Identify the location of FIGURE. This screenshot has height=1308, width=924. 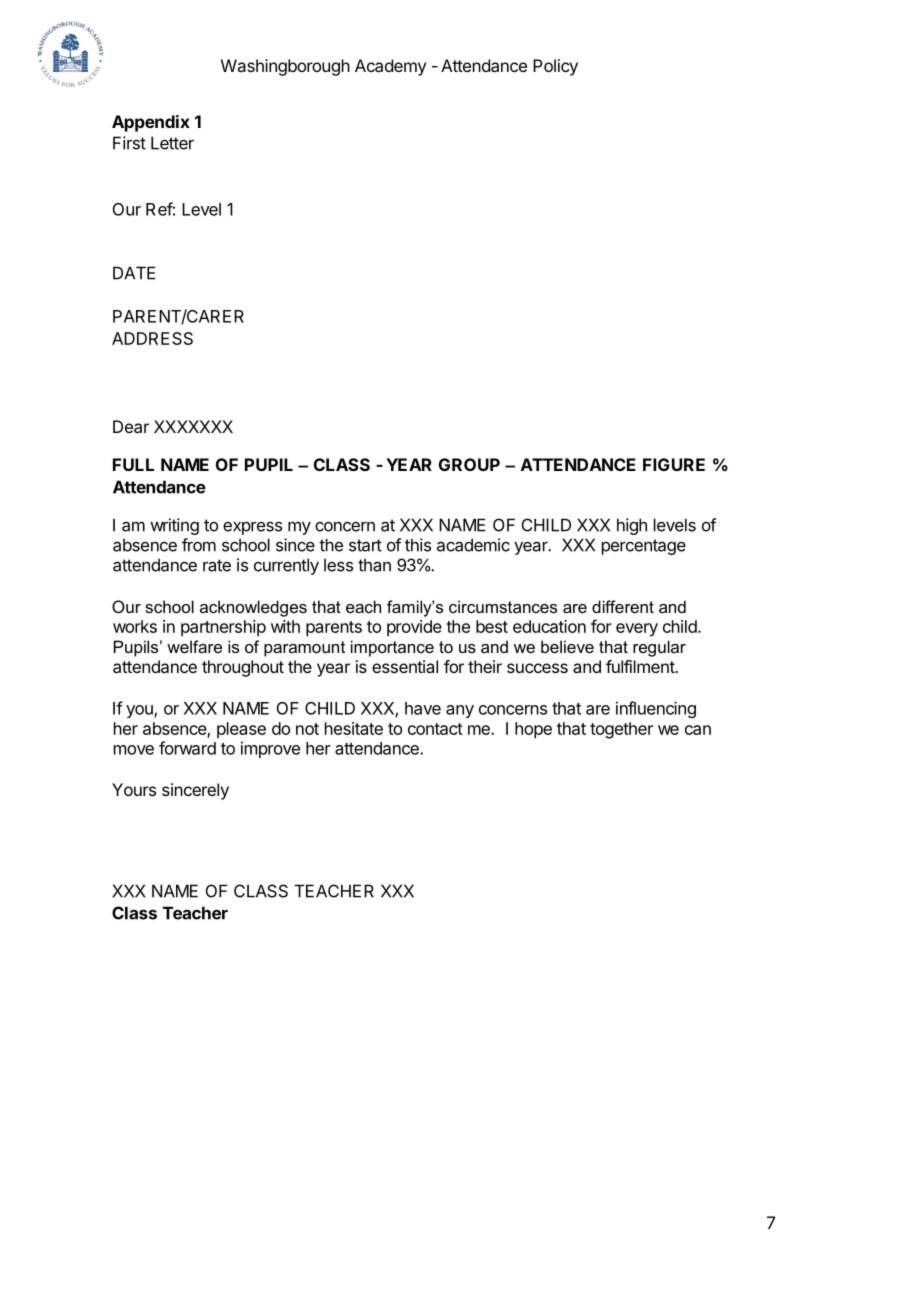
(674, 464).
